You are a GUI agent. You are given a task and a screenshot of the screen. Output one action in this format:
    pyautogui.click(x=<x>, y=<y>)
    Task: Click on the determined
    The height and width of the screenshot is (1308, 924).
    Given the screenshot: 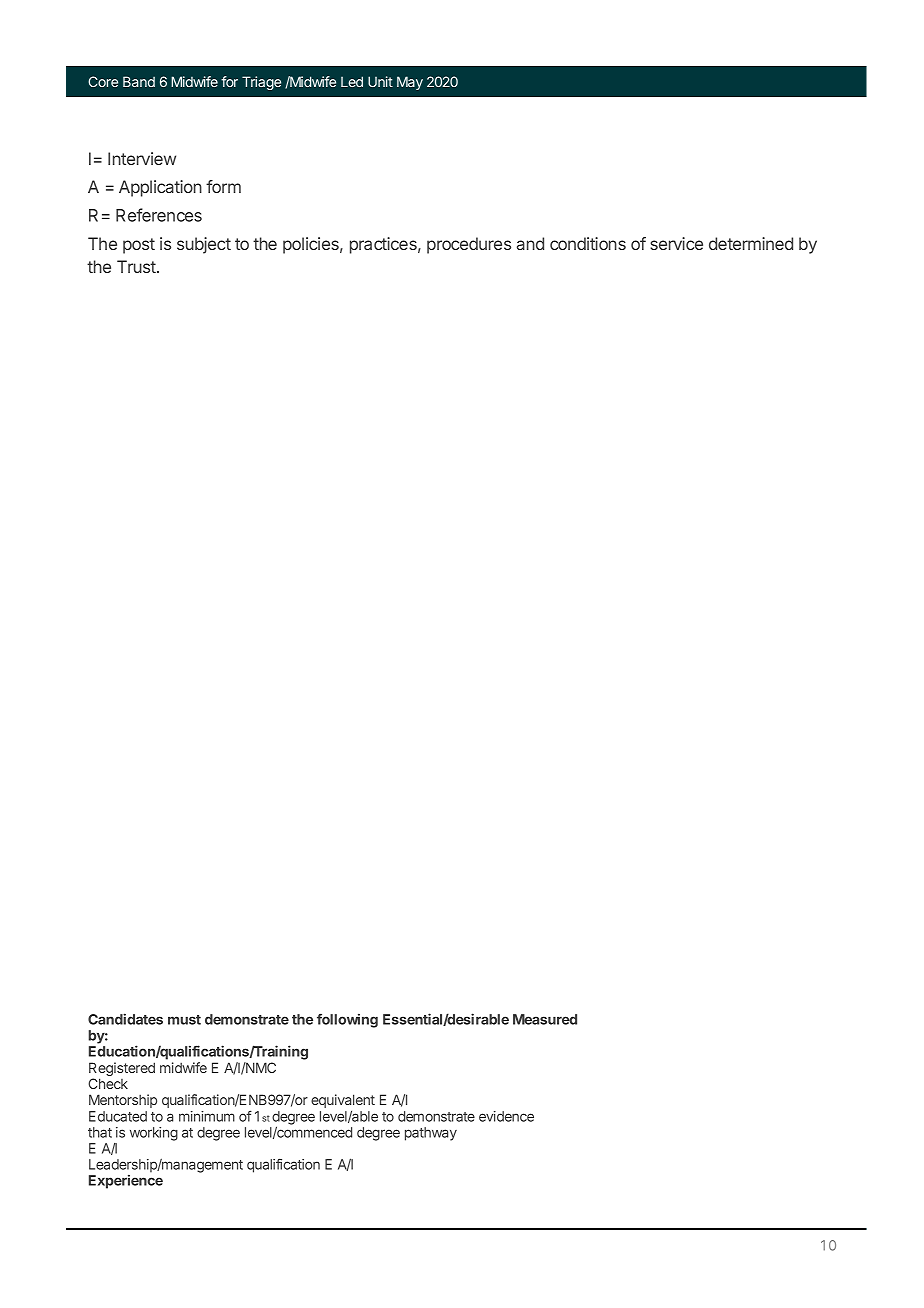 What is the action you would take?
    pyautogui.click(x=751, y=243)
